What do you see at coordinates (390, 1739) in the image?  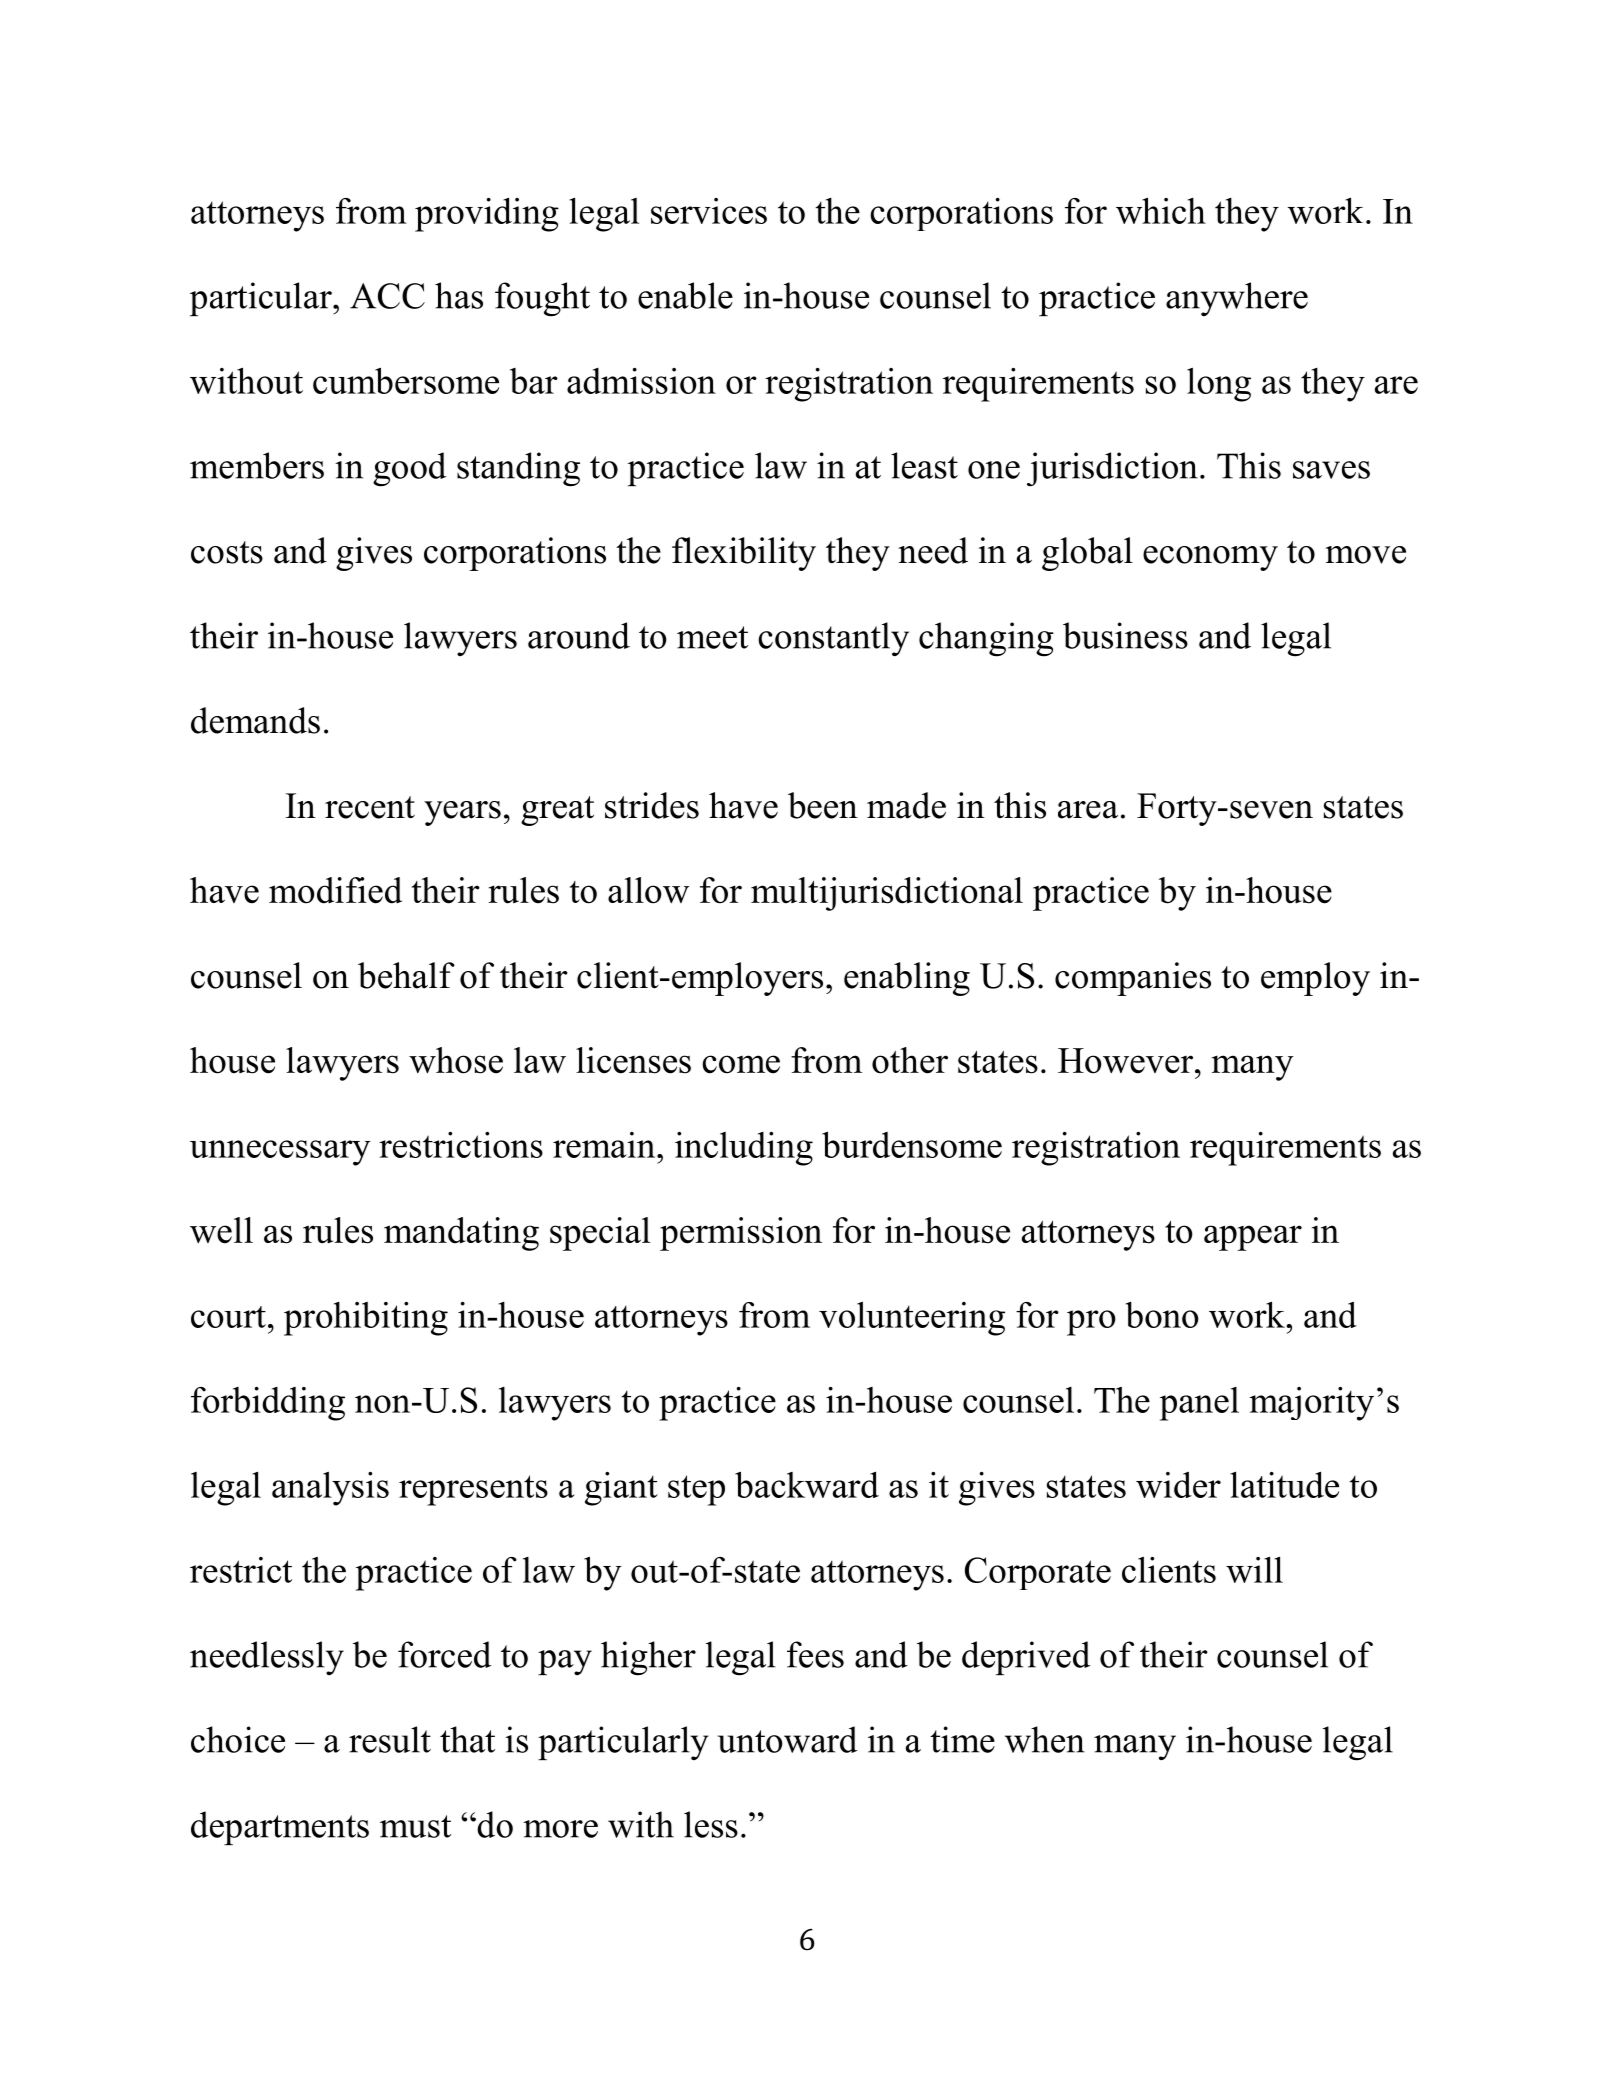 I see `result` at bounding box center [390, 1739].
